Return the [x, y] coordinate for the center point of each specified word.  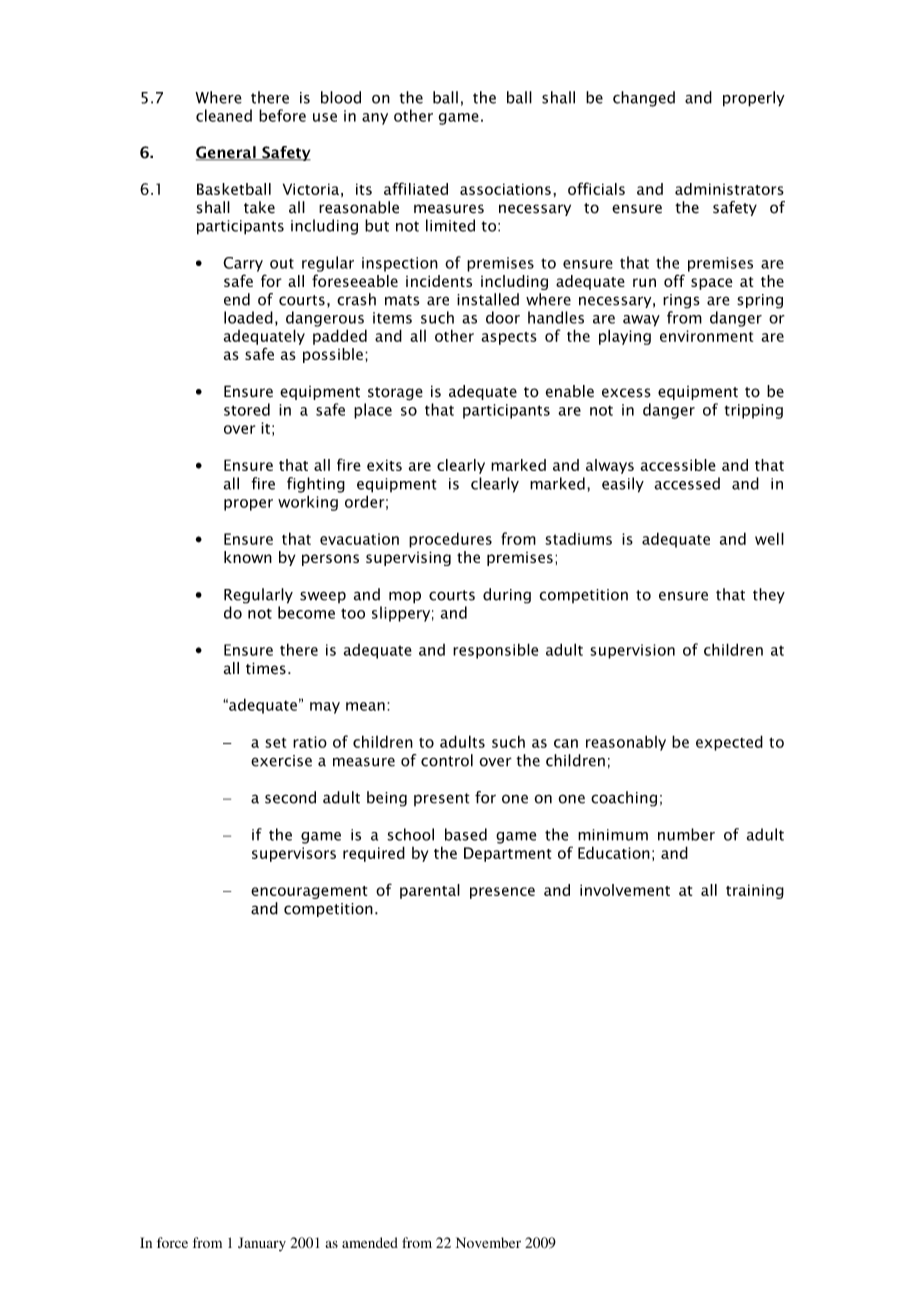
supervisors [294, 854]
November [488, 1242]
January [262, 1244]
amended [370, 1242]
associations [505, 189]
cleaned [224, 115]
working [308, 503]
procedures [450, 540]
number [686, 834]
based [466, 834]
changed [644, 99]
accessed [687, 483]
